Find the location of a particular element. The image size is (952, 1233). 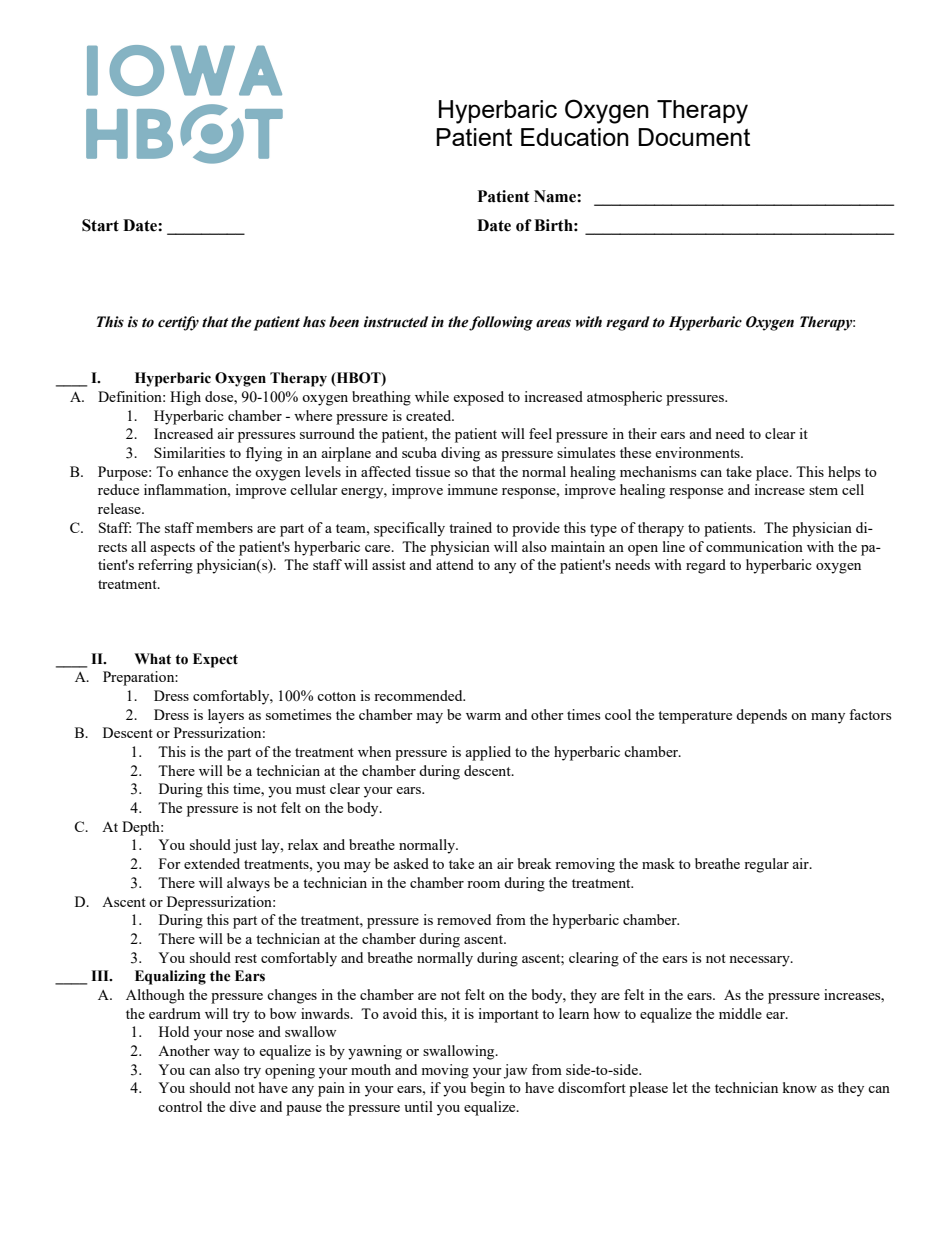

control is located at coordinates (180, 1106).
